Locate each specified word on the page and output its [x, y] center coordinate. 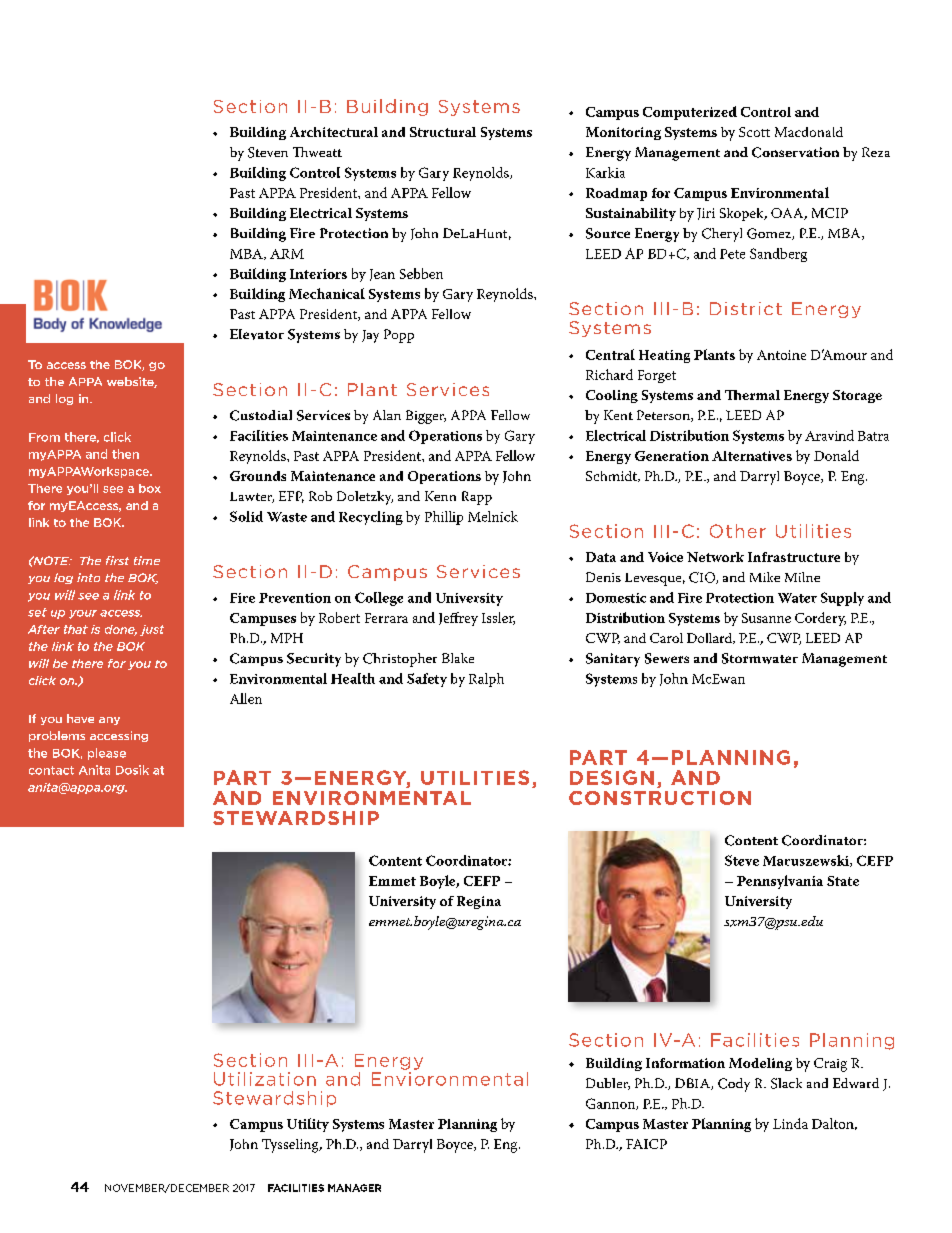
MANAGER [354, 1188]
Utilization [265, 1079]
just [152, 630]
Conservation [795, 152]
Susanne [766, 618]
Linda [790, 1123]
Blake [458, 658]
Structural [443, 132]
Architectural [334, 132]
